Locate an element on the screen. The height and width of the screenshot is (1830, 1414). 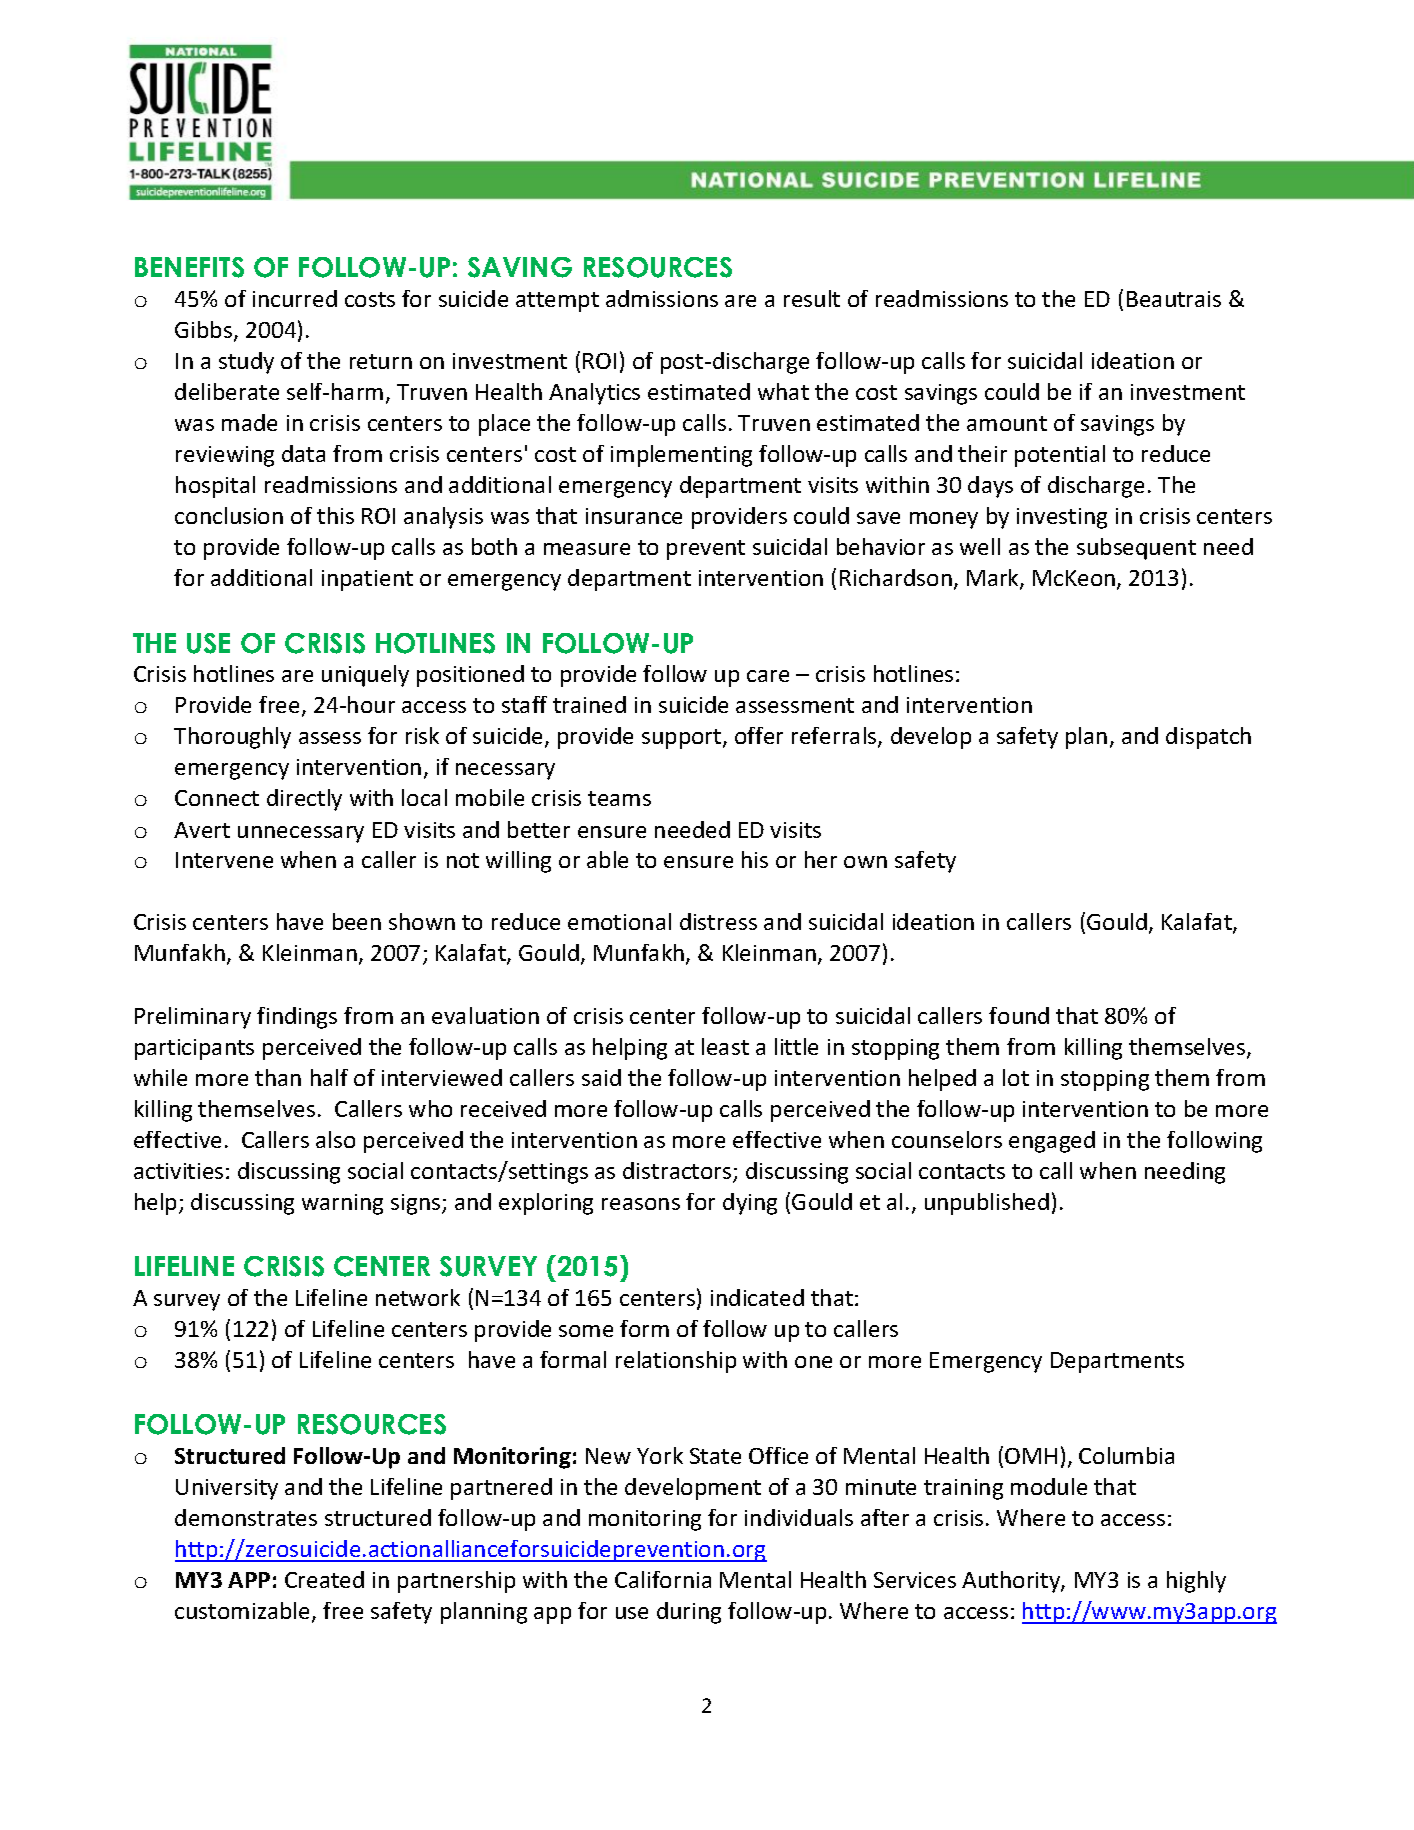
been is located at coordinates (357, 921).
